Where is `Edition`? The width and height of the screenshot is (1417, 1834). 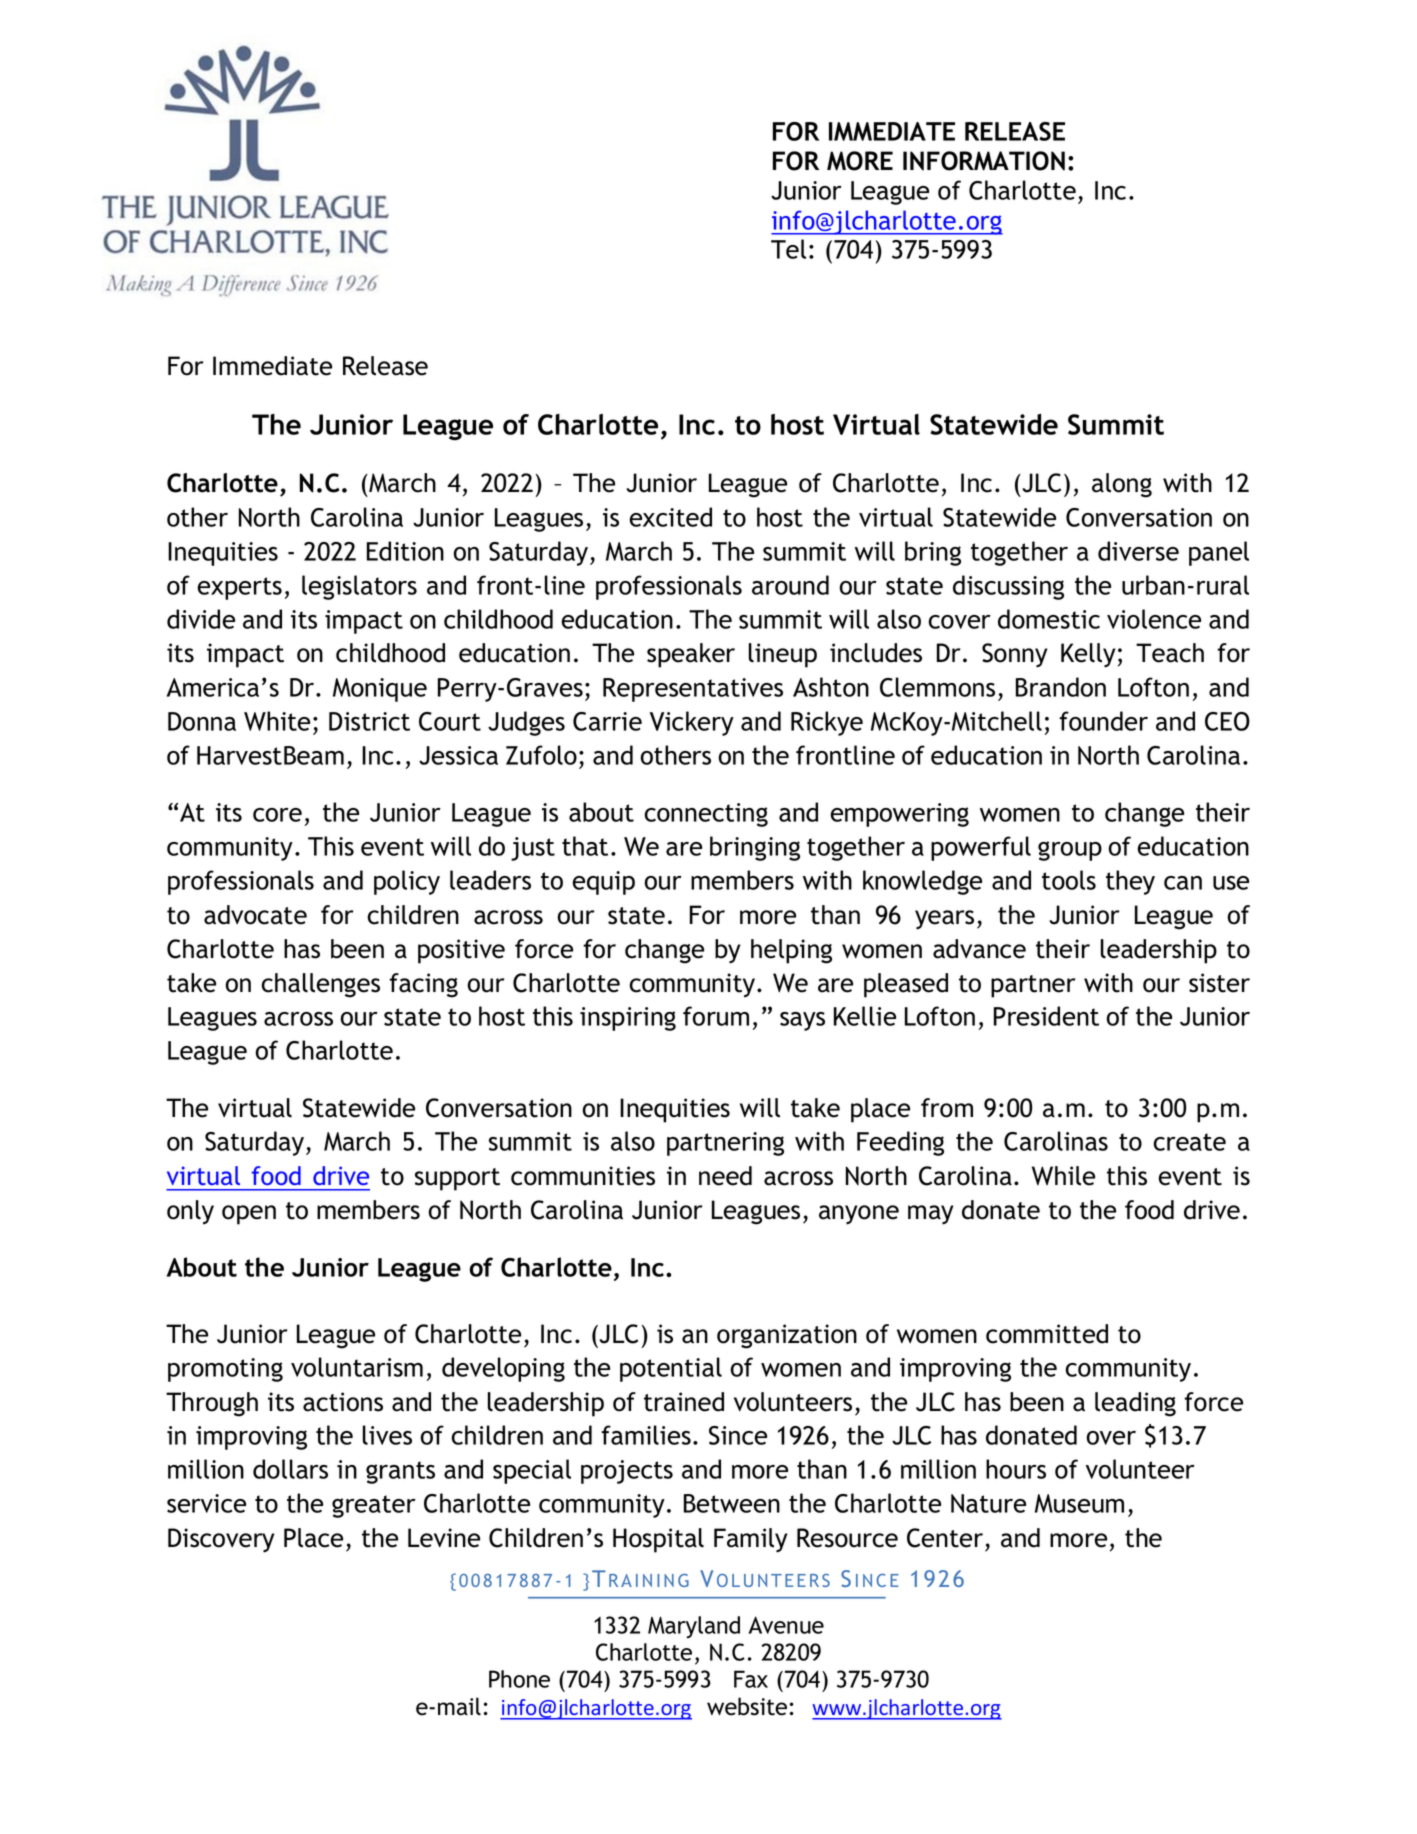
Edition is located at coordinates (405, 551).
